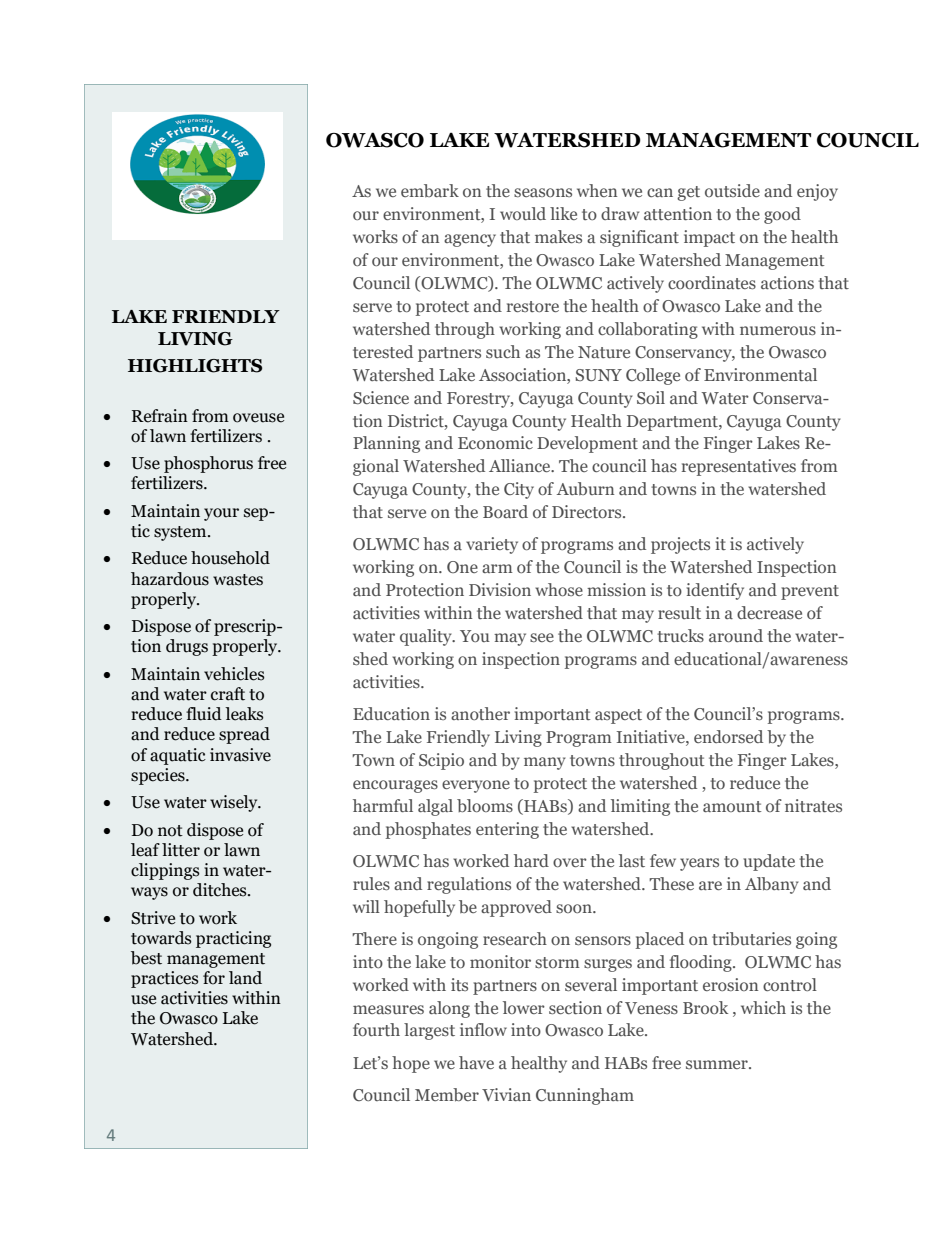  I want to click on around, so click(736, 635).
